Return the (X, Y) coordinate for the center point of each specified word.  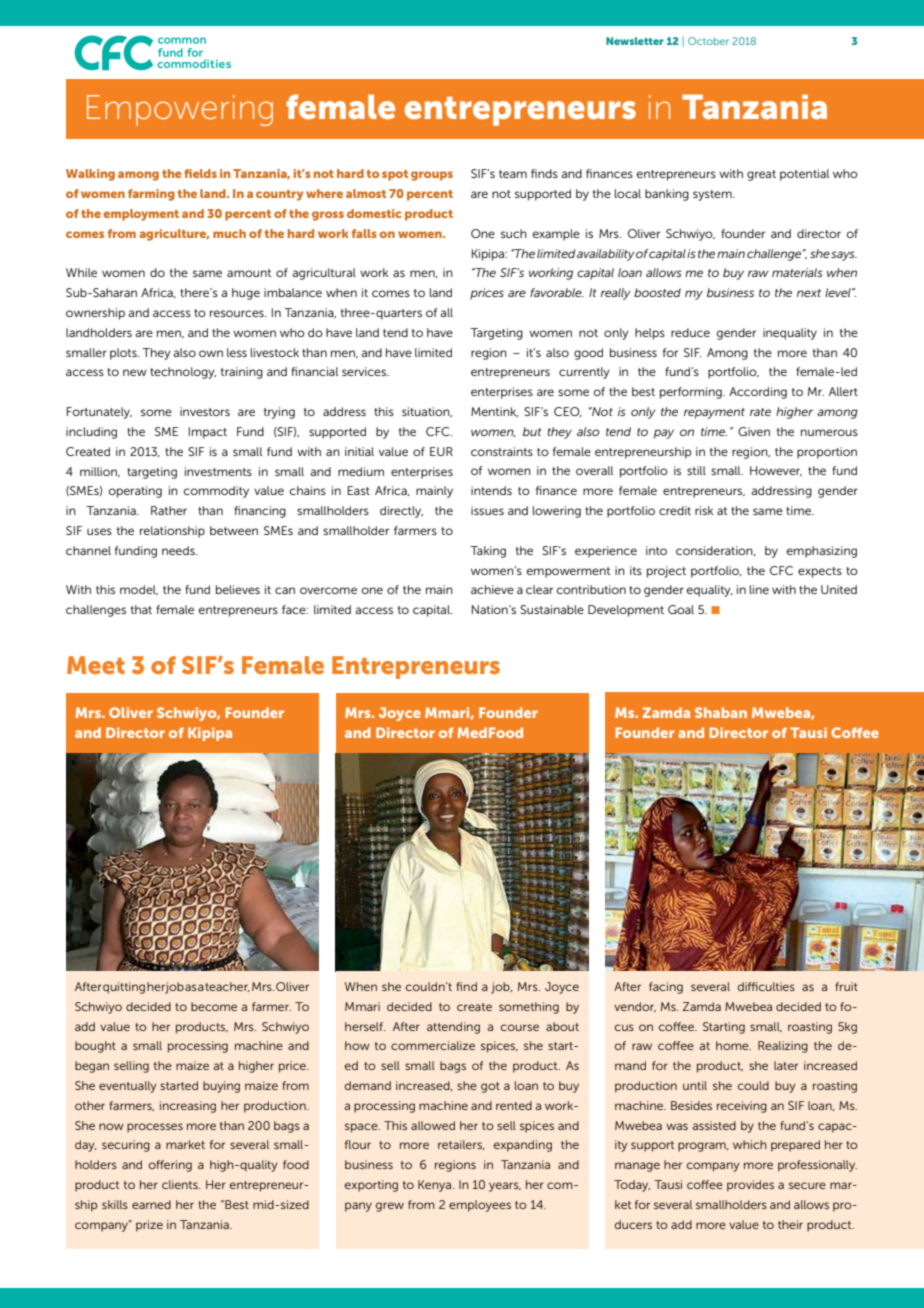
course (520, 1027)
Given (754, 431)
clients (181, 1184)
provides (750, 1186)
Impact (208, 433)
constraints (502, 451)
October (708, 41)
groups (432, 176)
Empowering (180, 110)
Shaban (721, 712)
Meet (96, 665)
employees (480, 1206)
